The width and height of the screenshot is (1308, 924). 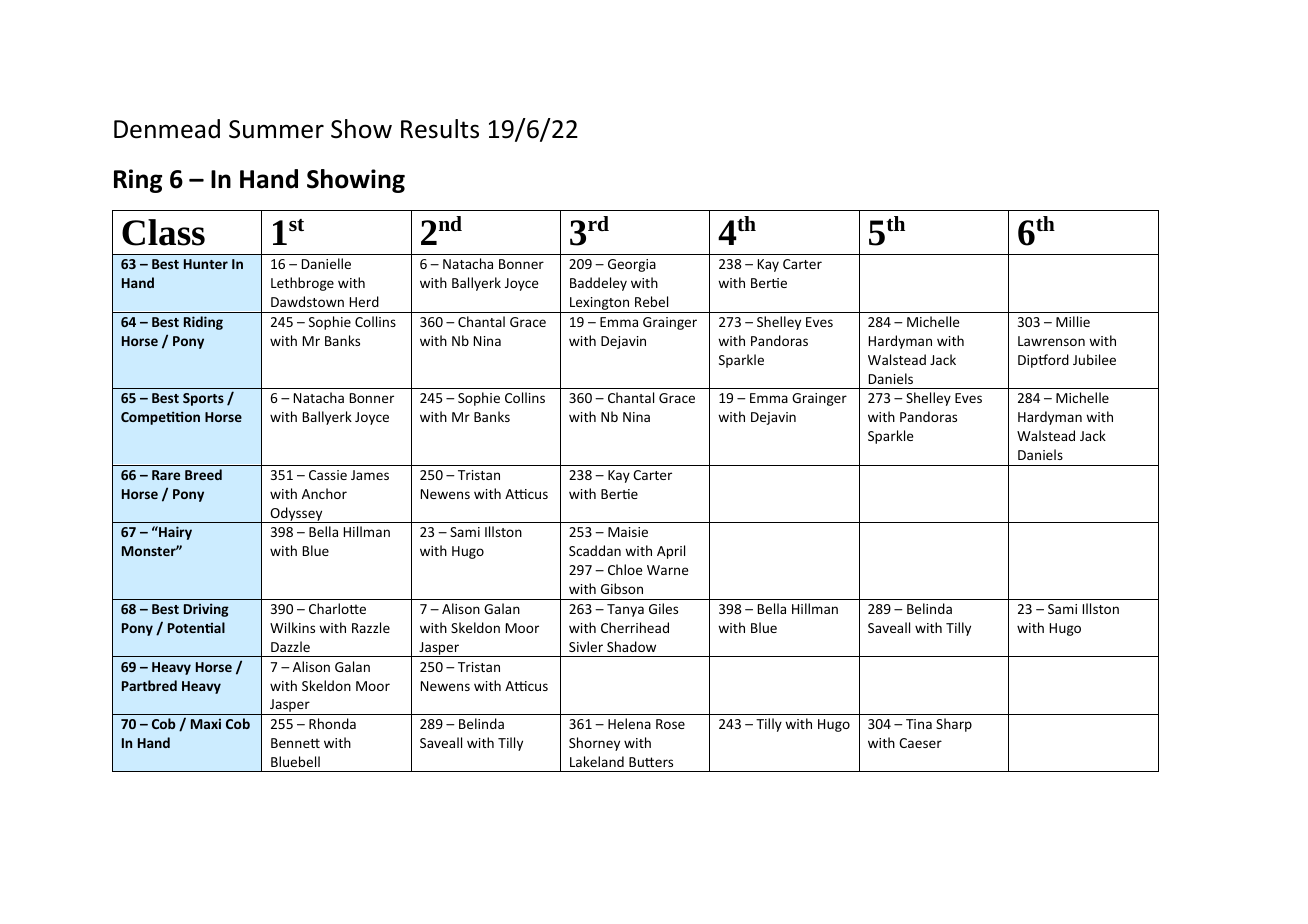 I want to click on Bennett, so click(x=295, y=743).
